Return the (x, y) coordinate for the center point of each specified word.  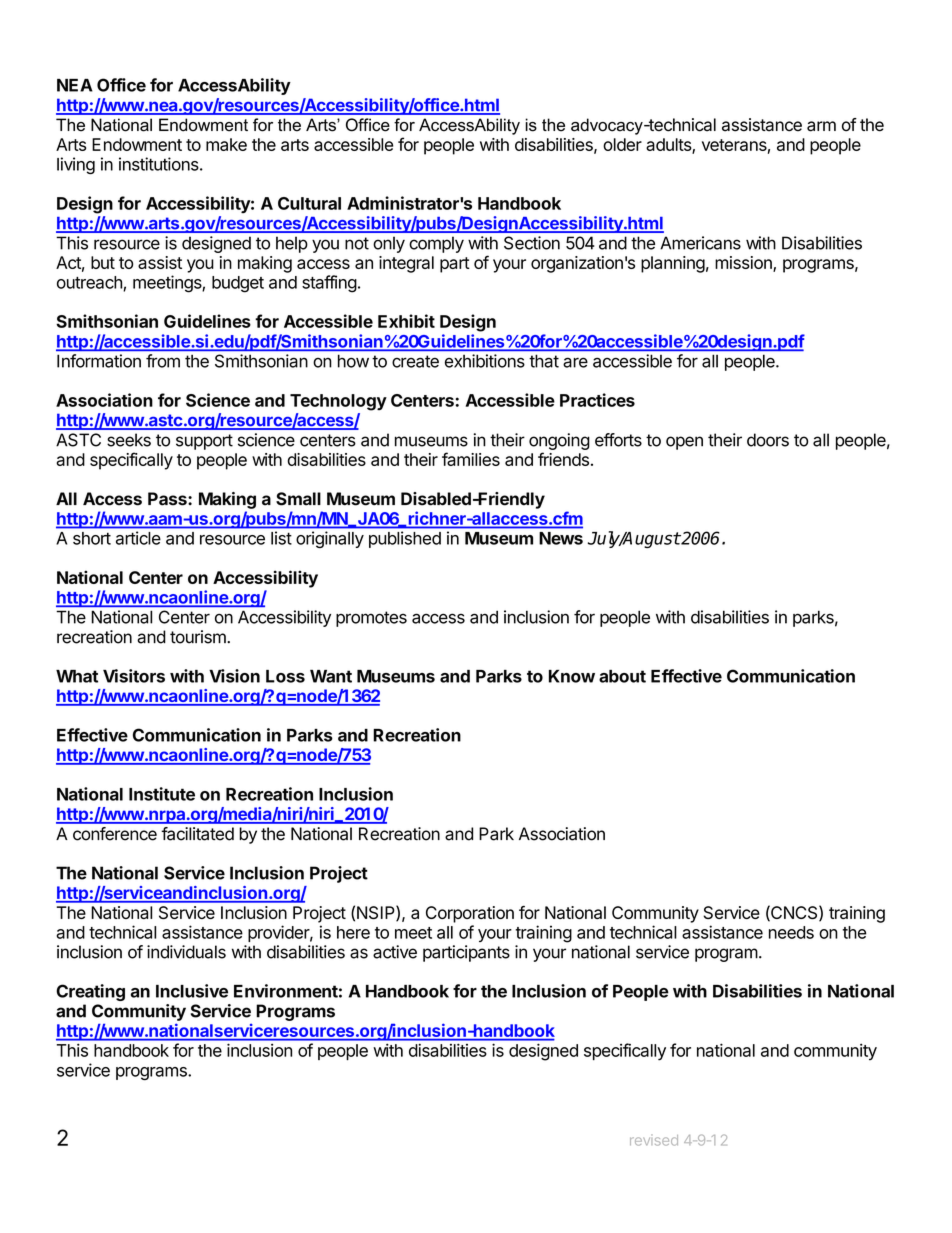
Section (532, 243)
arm (821, 126)
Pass (168, 499)
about (622, 676)
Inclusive (192, 991)
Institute (162, 794)
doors (768, 440)
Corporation (470, 914)
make (226, 144)
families (471, 459)
